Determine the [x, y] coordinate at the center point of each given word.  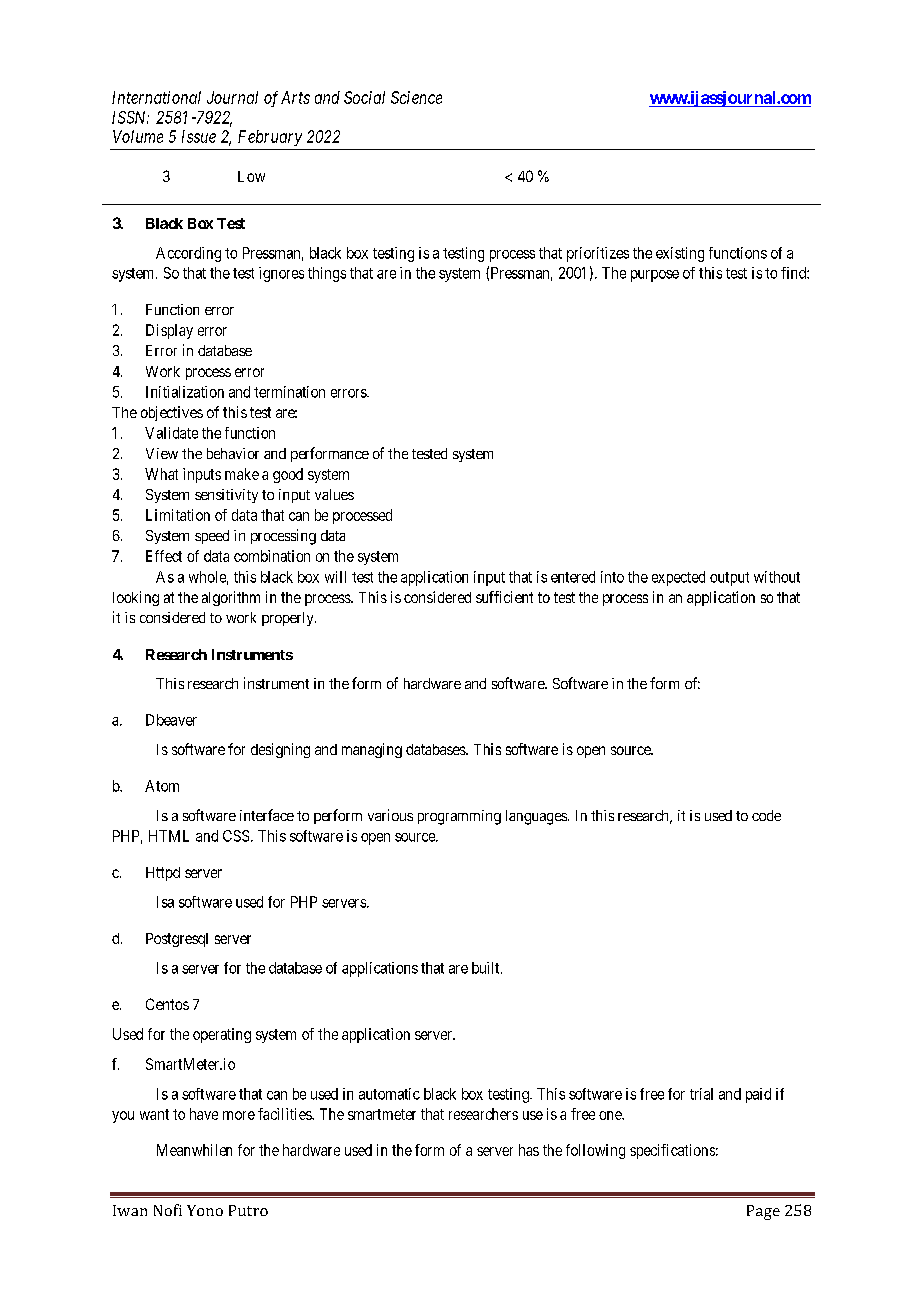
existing [680, 254]
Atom [162, 786]
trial [701, 1094]
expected [678, 578]
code [766, 815]
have [204, 1114]
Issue [199, 136]
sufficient [504, 597]
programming [459, 817]
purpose [655, 276]
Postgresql [177, 940]
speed [212, 537]
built [487, 968]
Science [416, 97]
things [327, 274]
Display [169, 331]
